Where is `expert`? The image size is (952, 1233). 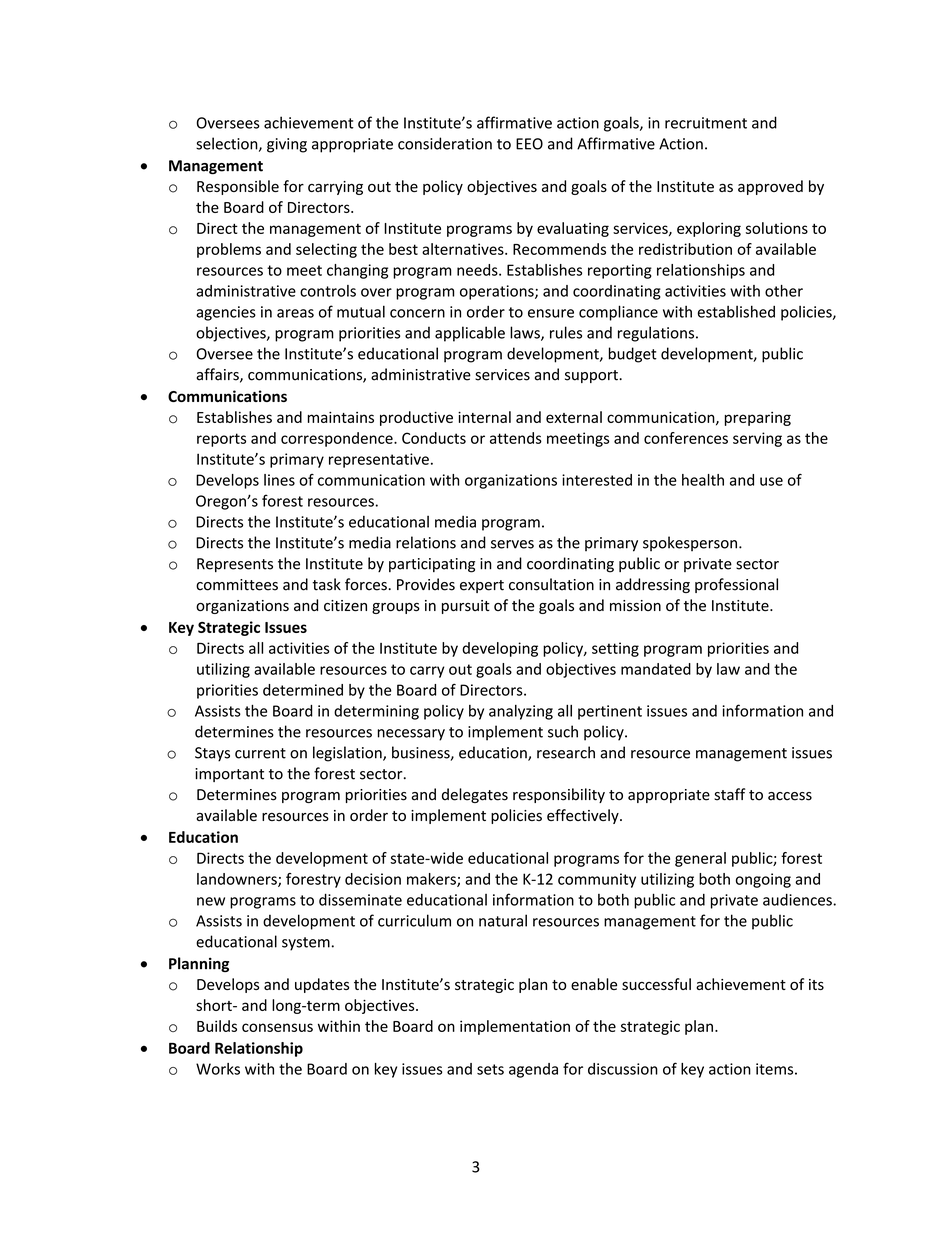
expert is located at coordinates (482, 586).
